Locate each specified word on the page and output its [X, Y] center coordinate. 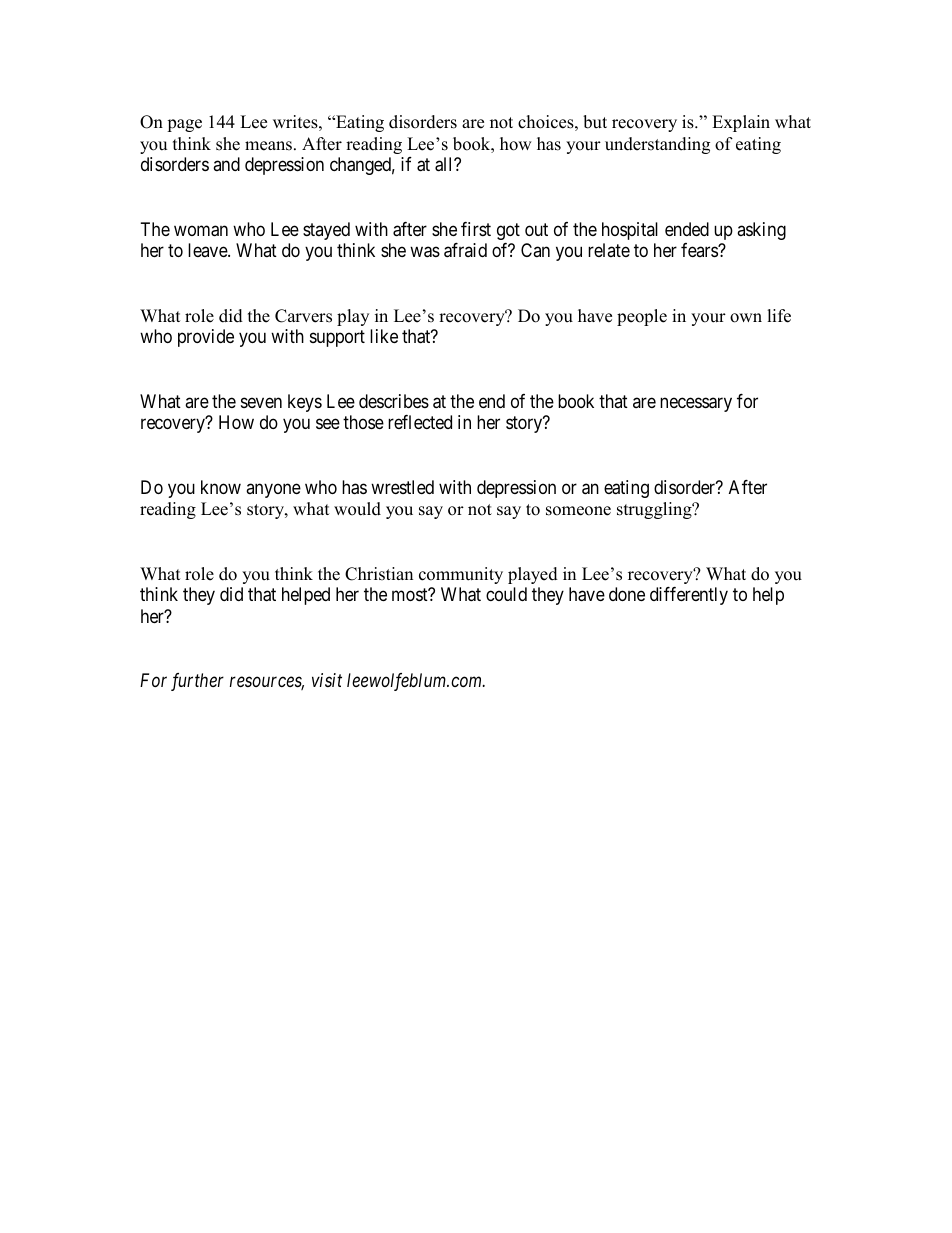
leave [208, 250]
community [461, 575]
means [268, 146]
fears [700, 250]
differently [689, 596]
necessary [696, 404]
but [595, 122]
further [197, 682]
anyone [273, 490]
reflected [420, 422]
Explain [741, 123]
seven [261, 402]
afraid [465, 250]
